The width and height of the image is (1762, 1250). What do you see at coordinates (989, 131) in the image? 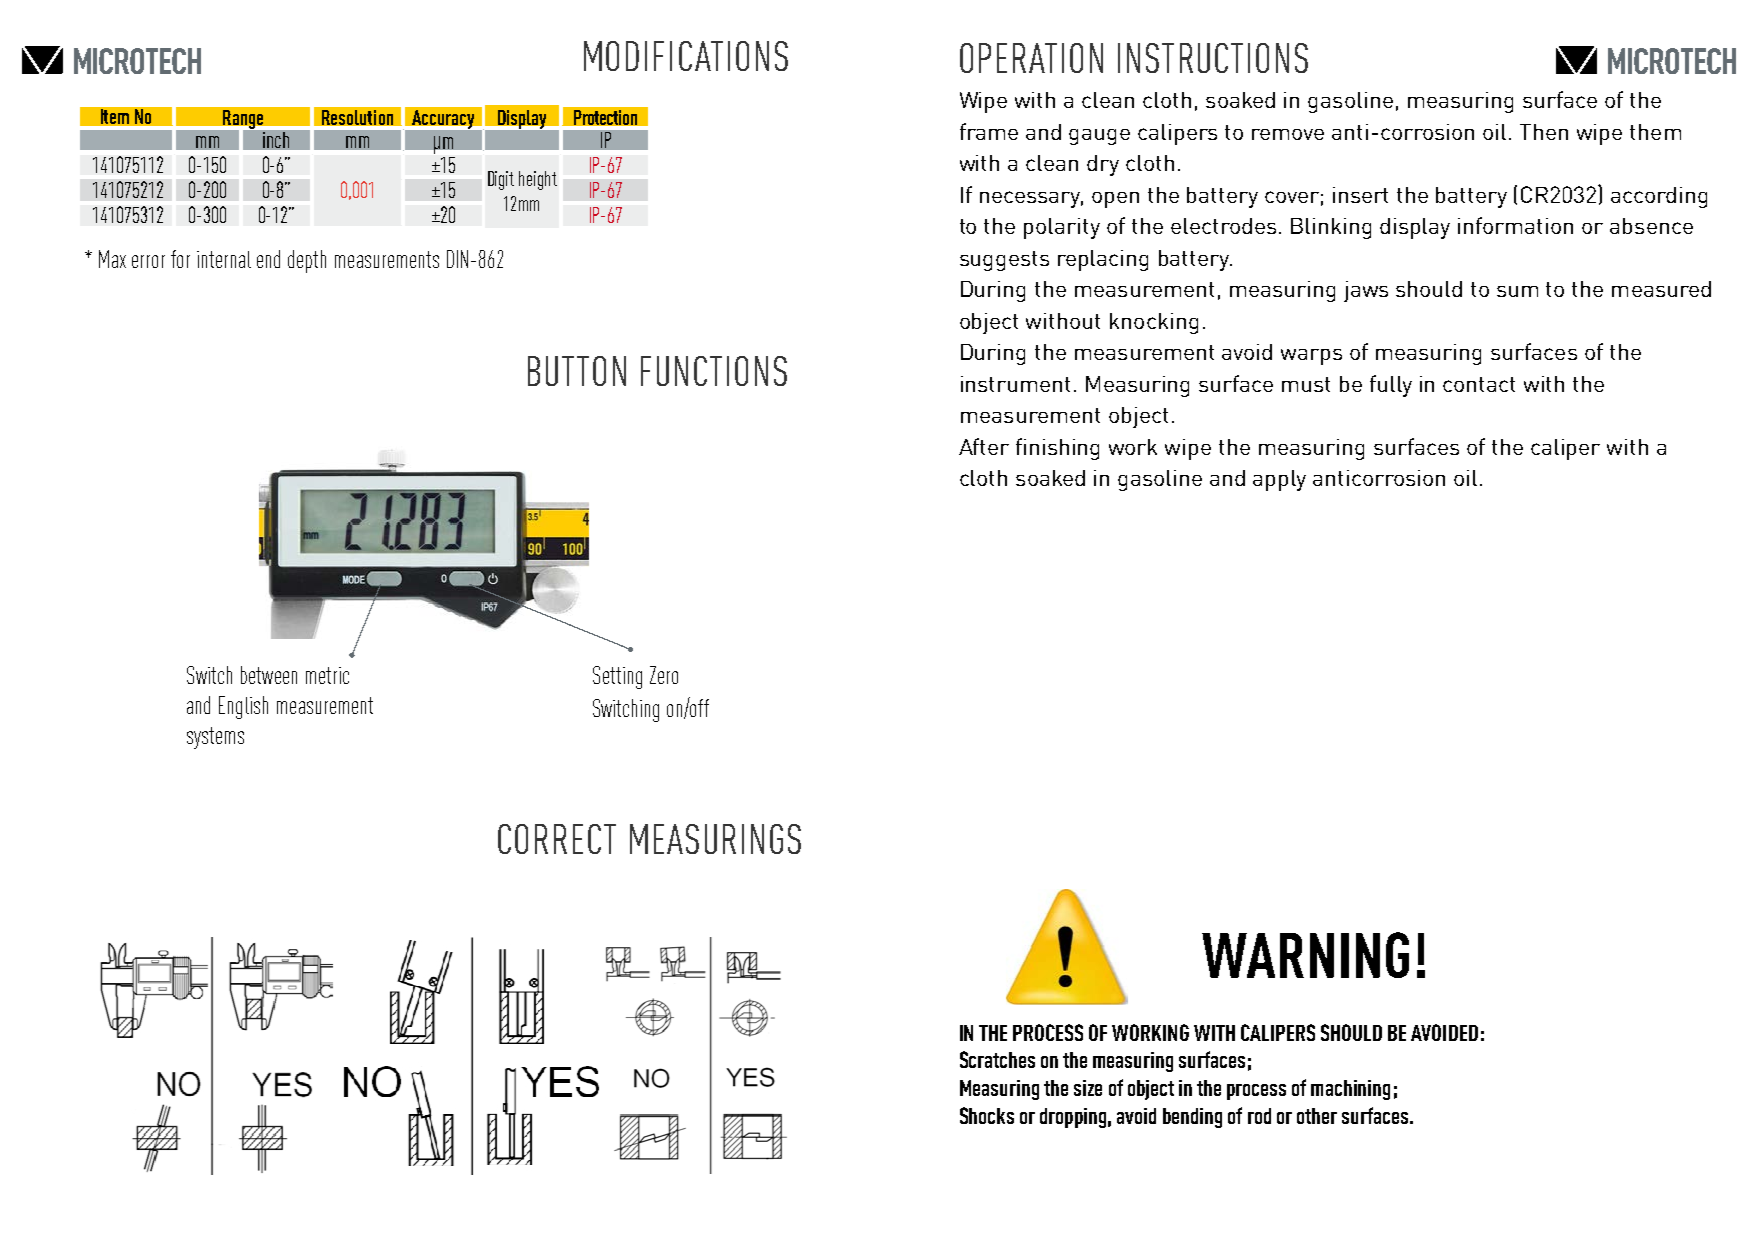
I see `frame` at bounding box center [989, 131].
